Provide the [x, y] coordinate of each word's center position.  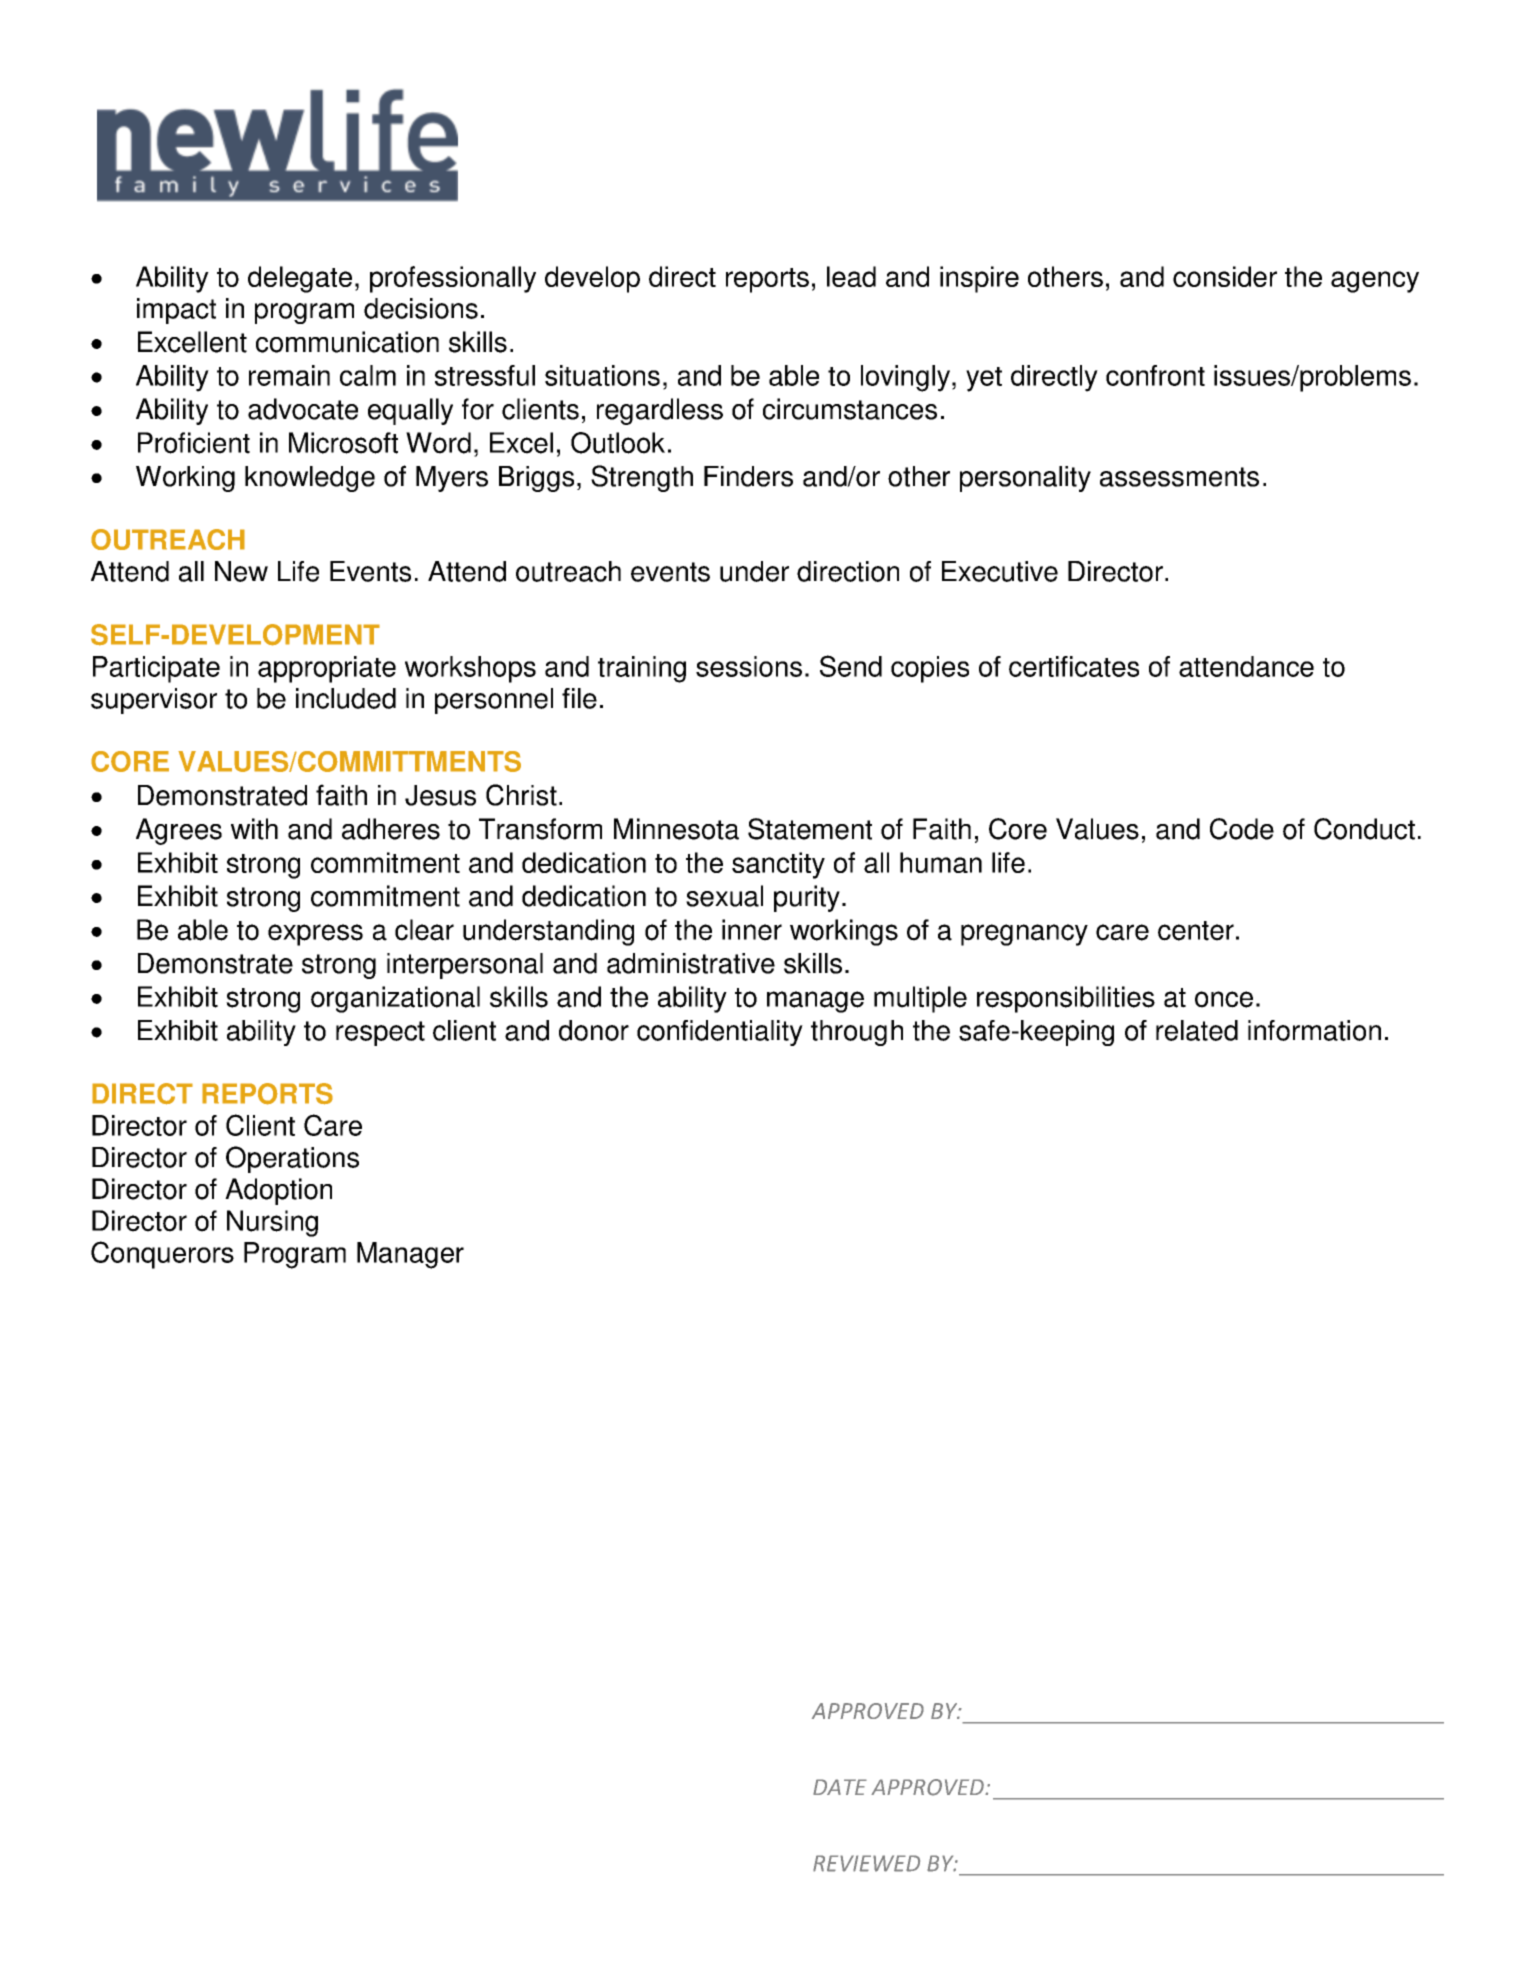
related [1197, 1030]
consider [1225, 276]
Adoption [278, 1191]
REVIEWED [866, 1863]
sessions [749, 666]
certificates [1074, 666]
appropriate [327, 669]
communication [347, 342]
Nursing [272, 1223]
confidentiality [720, 1033]
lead [851, 276]
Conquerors [162, 1255]
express [315, 935]
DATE [840, 1787]
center [1196, 931]
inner [752, 930]
